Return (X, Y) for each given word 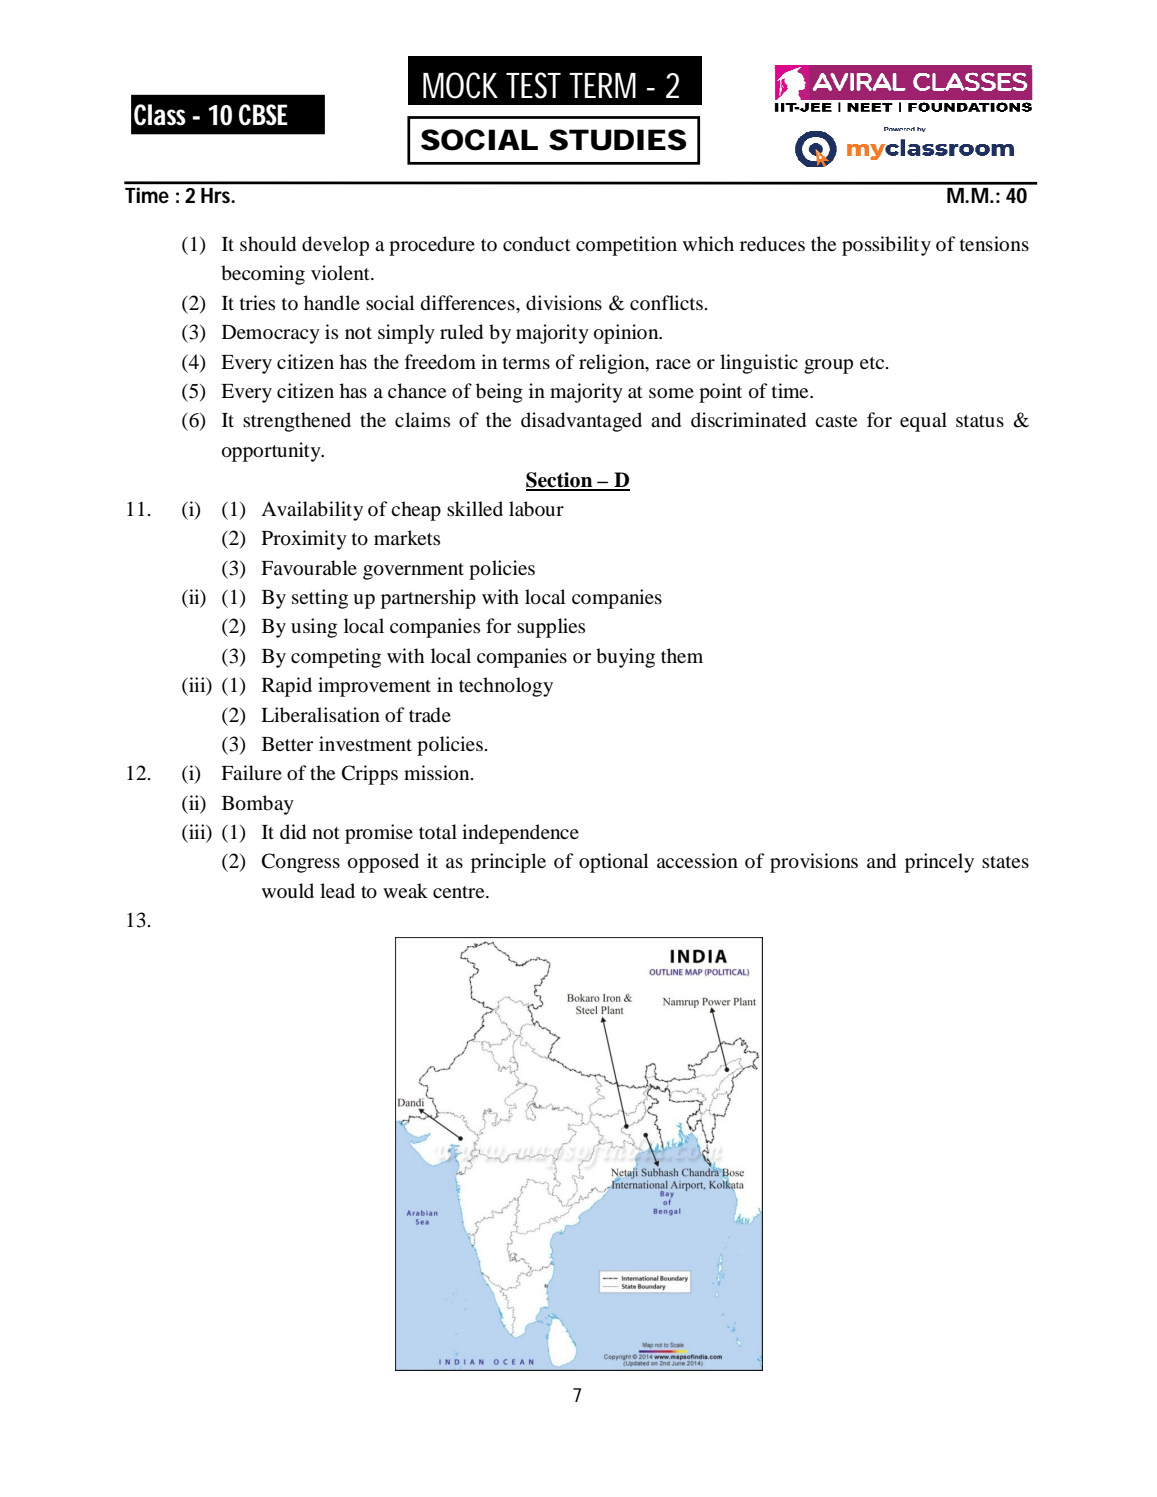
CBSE (263, 115)
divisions (564, 303)
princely (939, 863)
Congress (301, 863)
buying (625, 658)
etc (873, 363)
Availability (312, 511)
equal (923, 422)
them (682, 655)
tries (257, 302)
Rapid (287, 687)
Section (560, 481)
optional (614, 863)
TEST (533, 85)
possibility (886, 246)
